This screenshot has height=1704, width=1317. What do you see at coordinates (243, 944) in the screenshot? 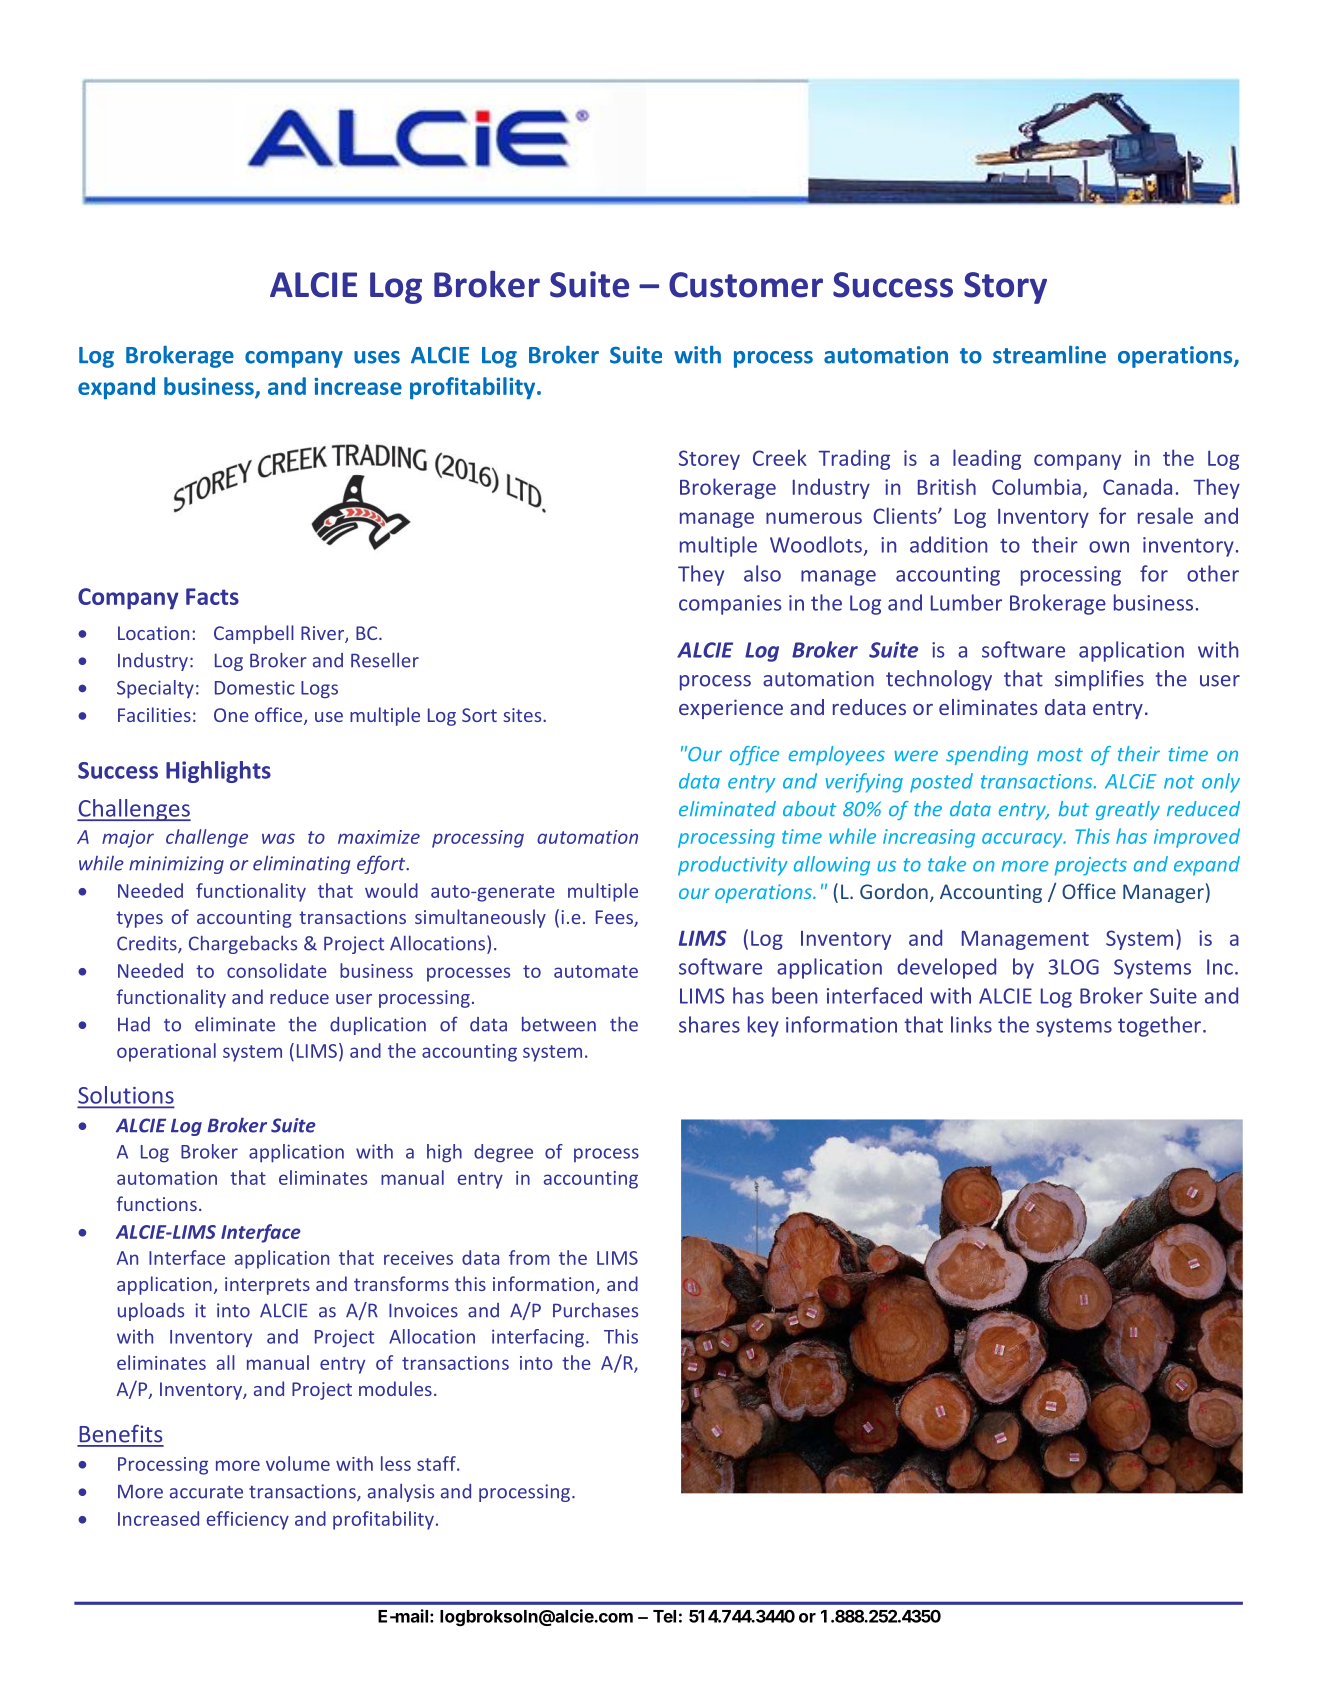
I see `Chargebacks` at bounding box center [243, 944].
